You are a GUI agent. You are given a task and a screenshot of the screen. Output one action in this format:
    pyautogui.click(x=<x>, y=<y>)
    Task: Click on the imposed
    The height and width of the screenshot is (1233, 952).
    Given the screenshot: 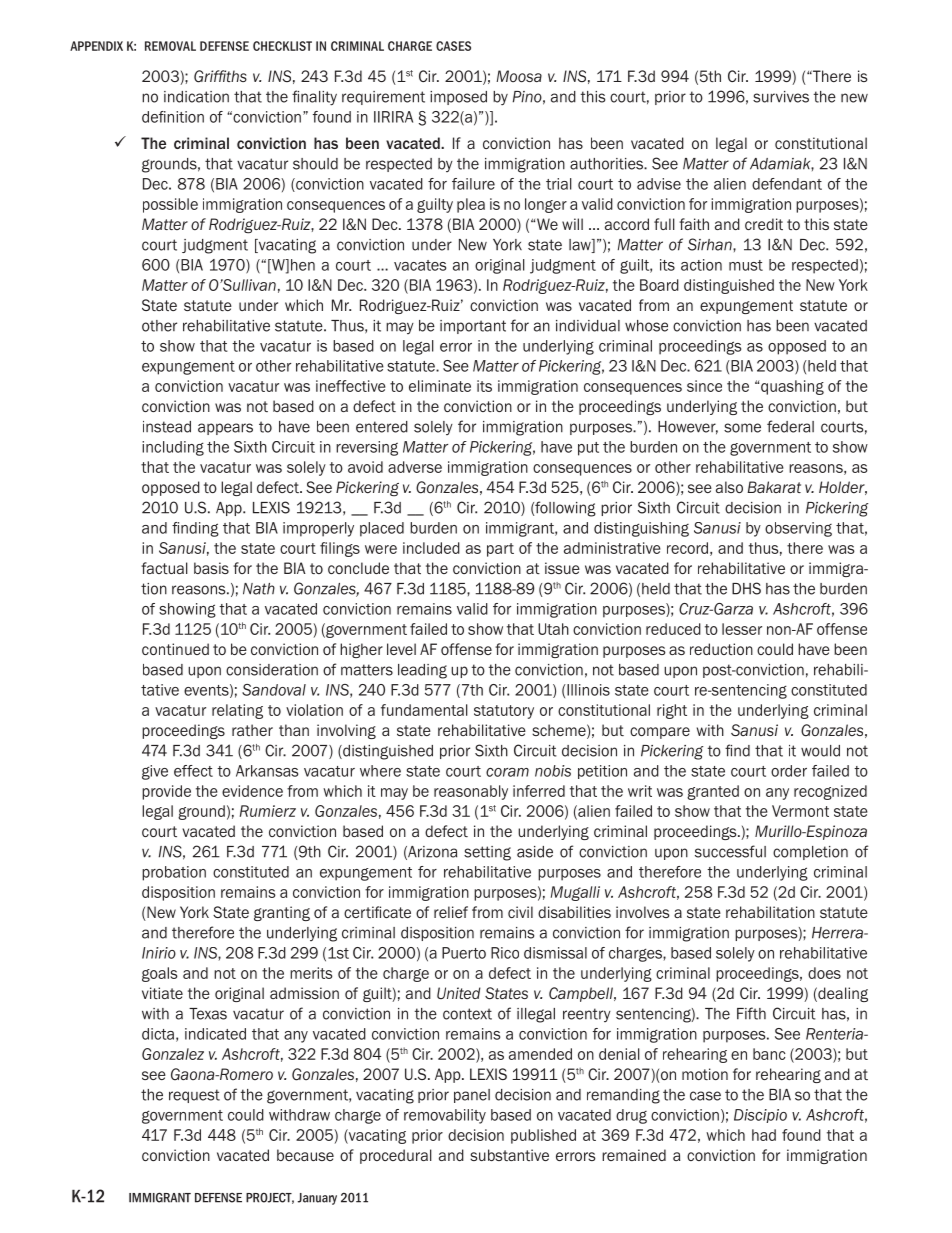 What is the action you would take?
    pyautogui.click(x=458, y=98)
